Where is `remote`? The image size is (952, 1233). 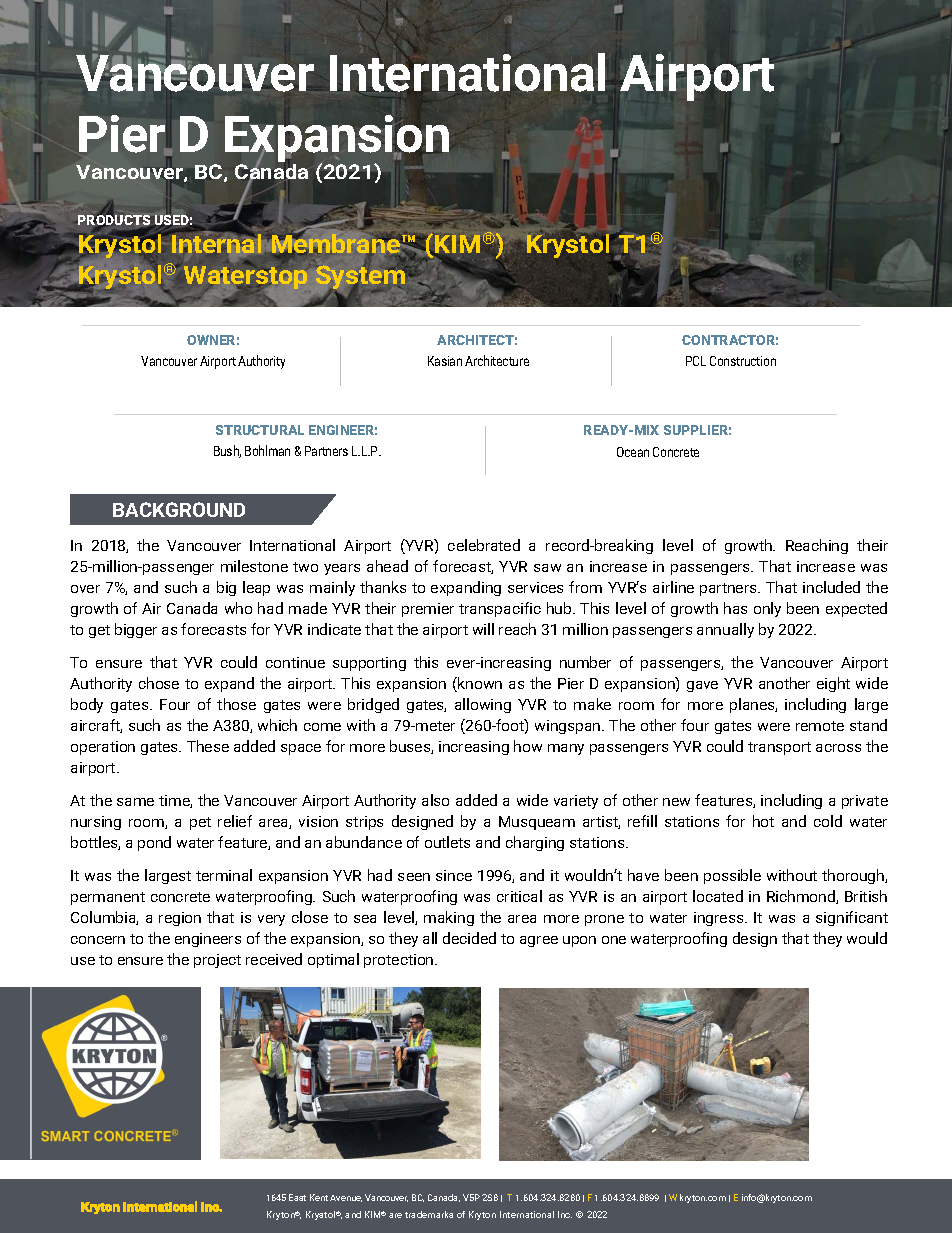 remote is located at coordinates (820, 726).
